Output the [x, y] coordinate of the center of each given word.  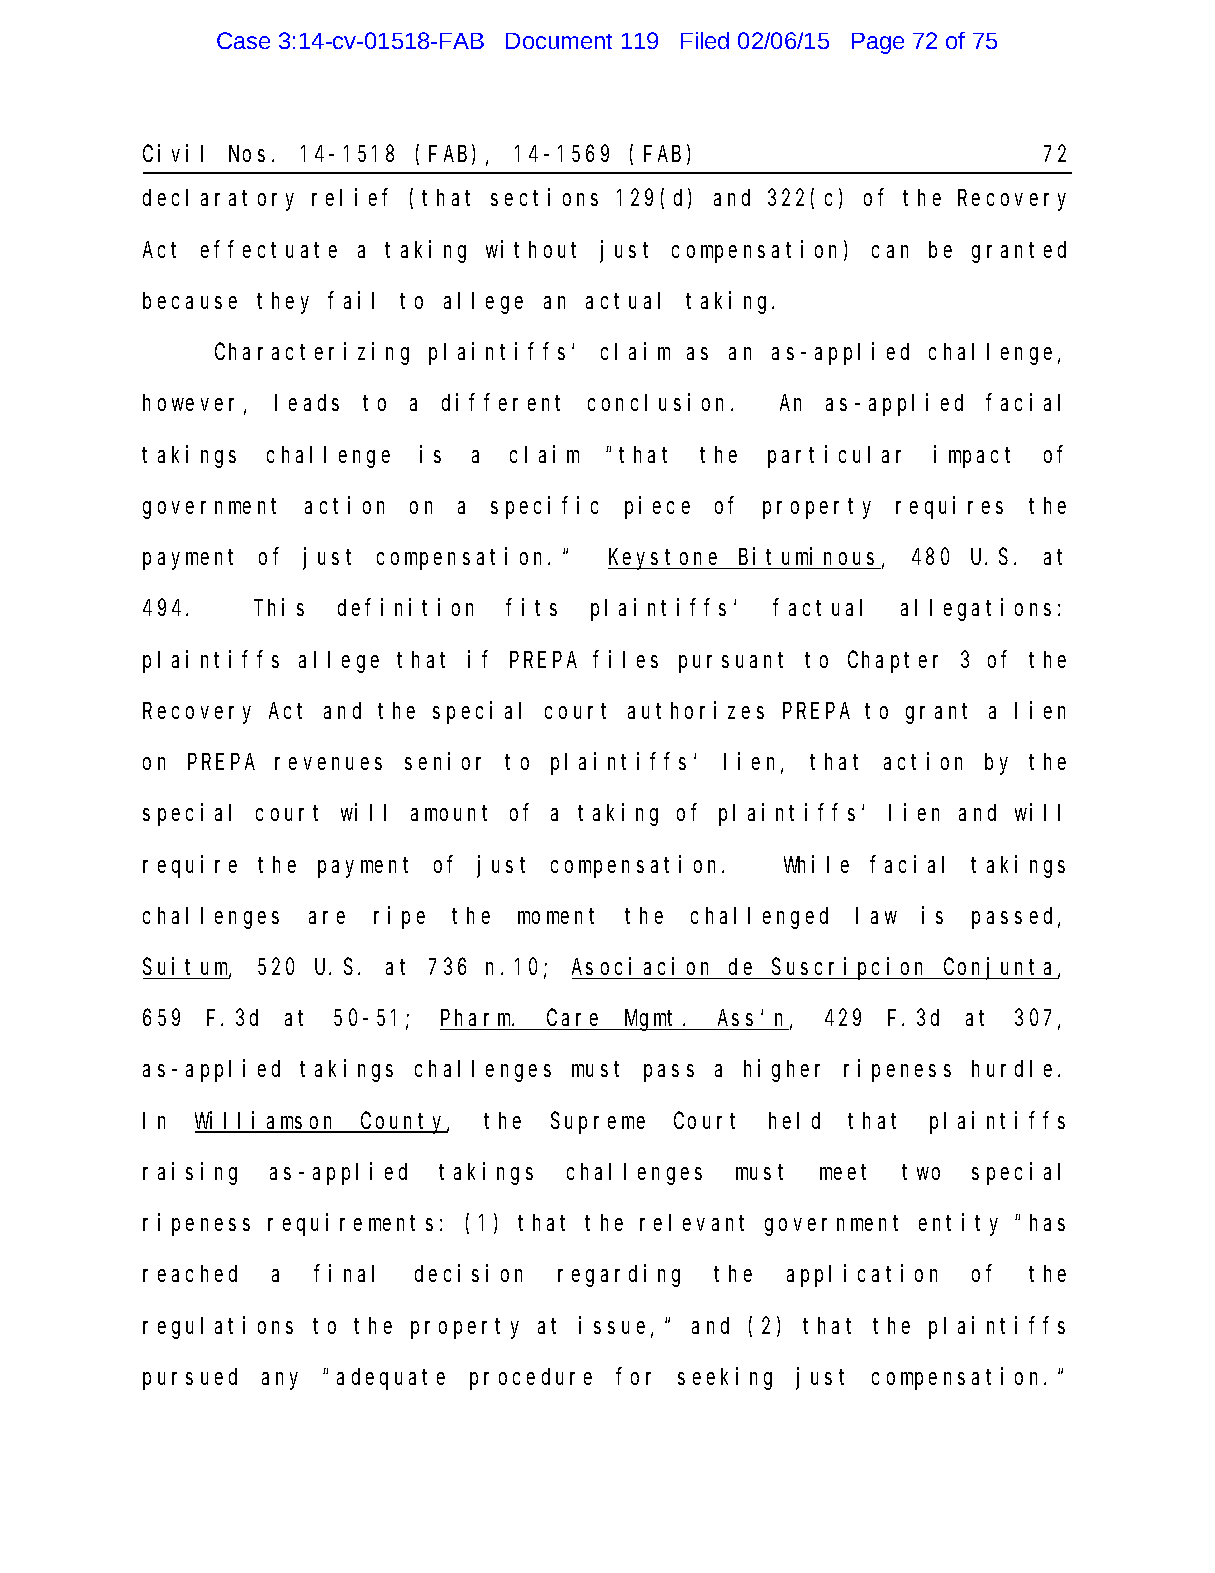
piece [657, 507]
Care [575, 1020]
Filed [705, 40]
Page [878, 43]
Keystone [665, 560]
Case [243, 40]
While [816, 864]
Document [559, 41]
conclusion [660, 402]
